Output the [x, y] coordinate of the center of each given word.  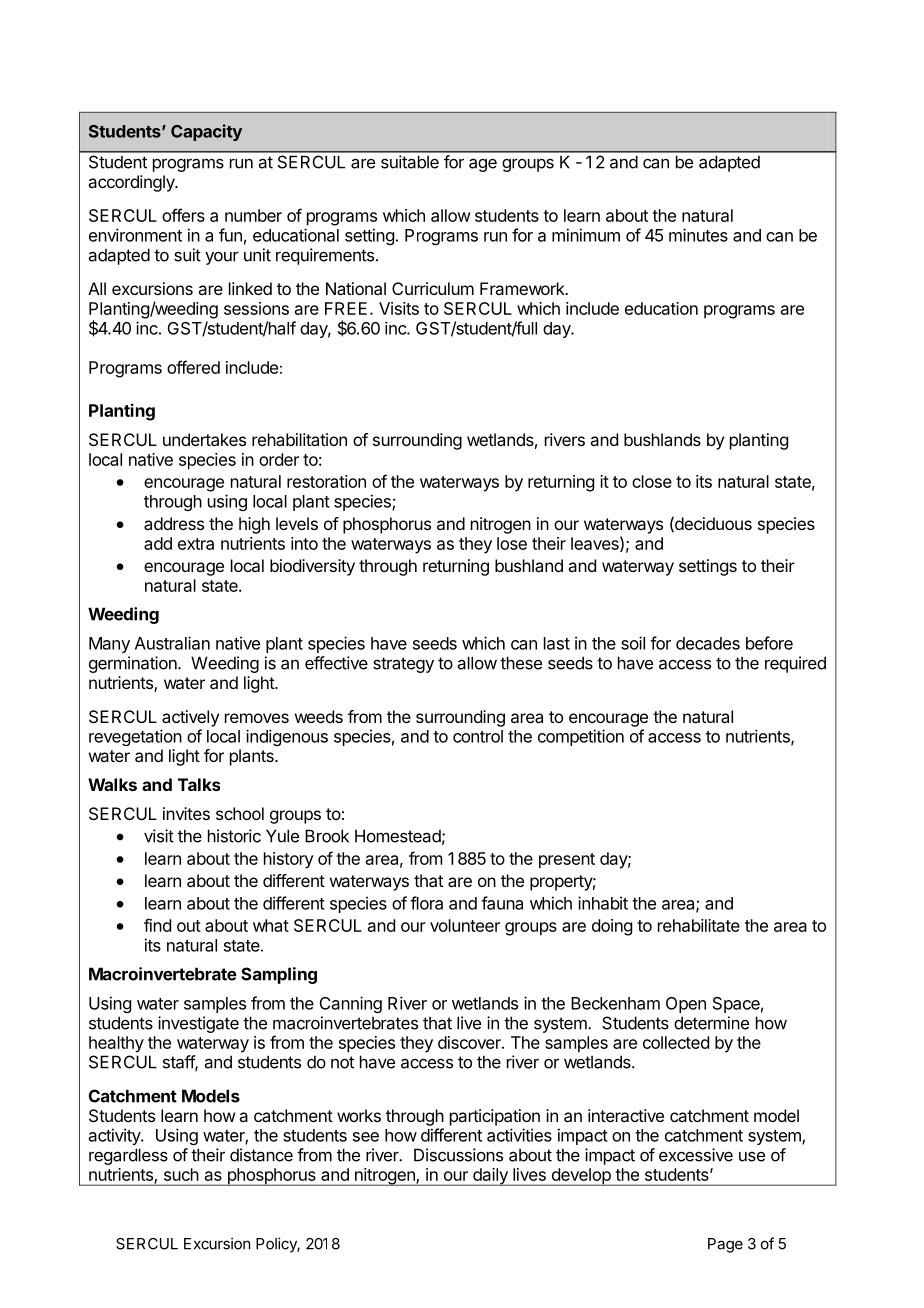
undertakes [204, 439]
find [157, 925]
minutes [698, 235]
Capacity [206, 132]
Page [725, 1245]
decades [708, 643]
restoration [326, 481]
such [181, 1174]
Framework [523, 288]
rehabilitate [699, 925]
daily [490, 1177]
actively [190, 718]
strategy [403, 665]
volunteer [465, 925]
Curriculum [433, 288]
